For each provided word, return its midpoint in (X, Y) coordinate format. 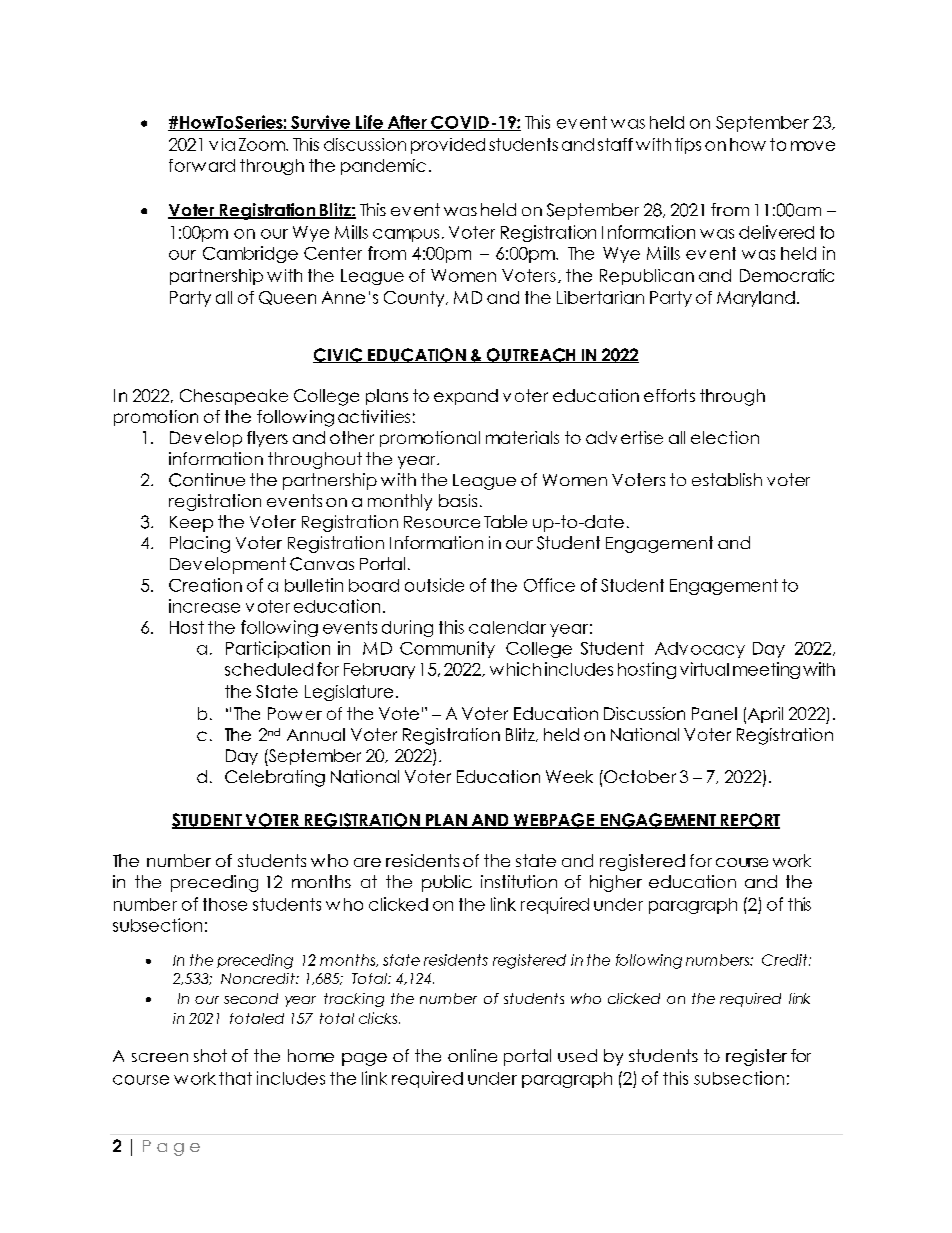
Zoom (263, 144)
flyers (267, 439)
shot (210, 1055)
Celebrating (275, 778)
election (725, 437)
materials (522, 437)
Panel (714, 713)
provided (448, 146)
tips (688, 146)
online (472, 1055)
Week (569, 776)
